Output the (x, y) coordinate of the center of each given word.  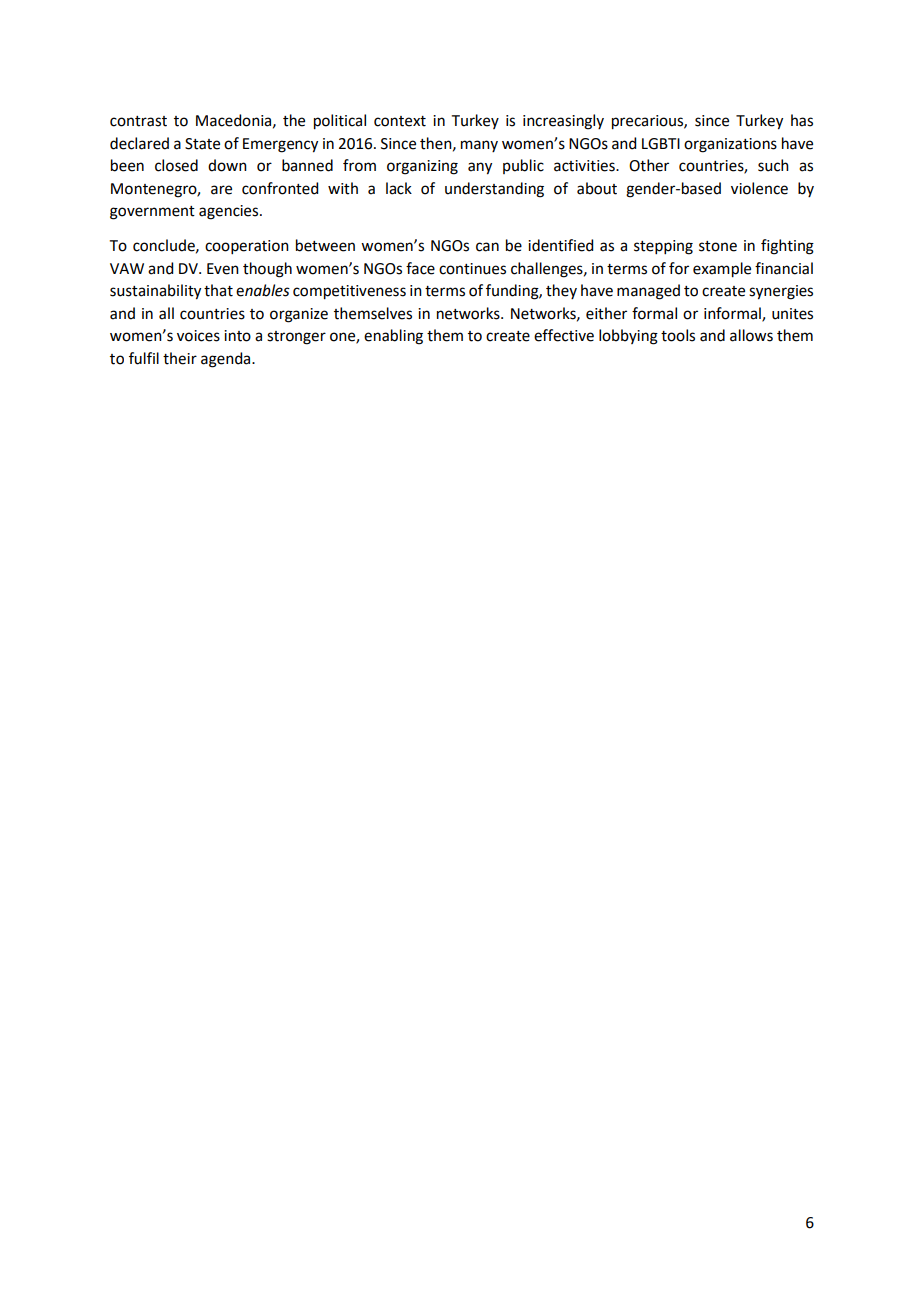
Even (223, 269)
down (227, 165)
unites (792, 314)
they (561, 291)
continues (472, 269)
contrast (138, 121)
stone (718, 246)
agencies (230, 212)
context (400, 121)
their (180, 358)
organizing (422, 167)
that (218, 290)
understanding (494, 190)
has (802, 120)
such (773, 165)
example (722, 270)
